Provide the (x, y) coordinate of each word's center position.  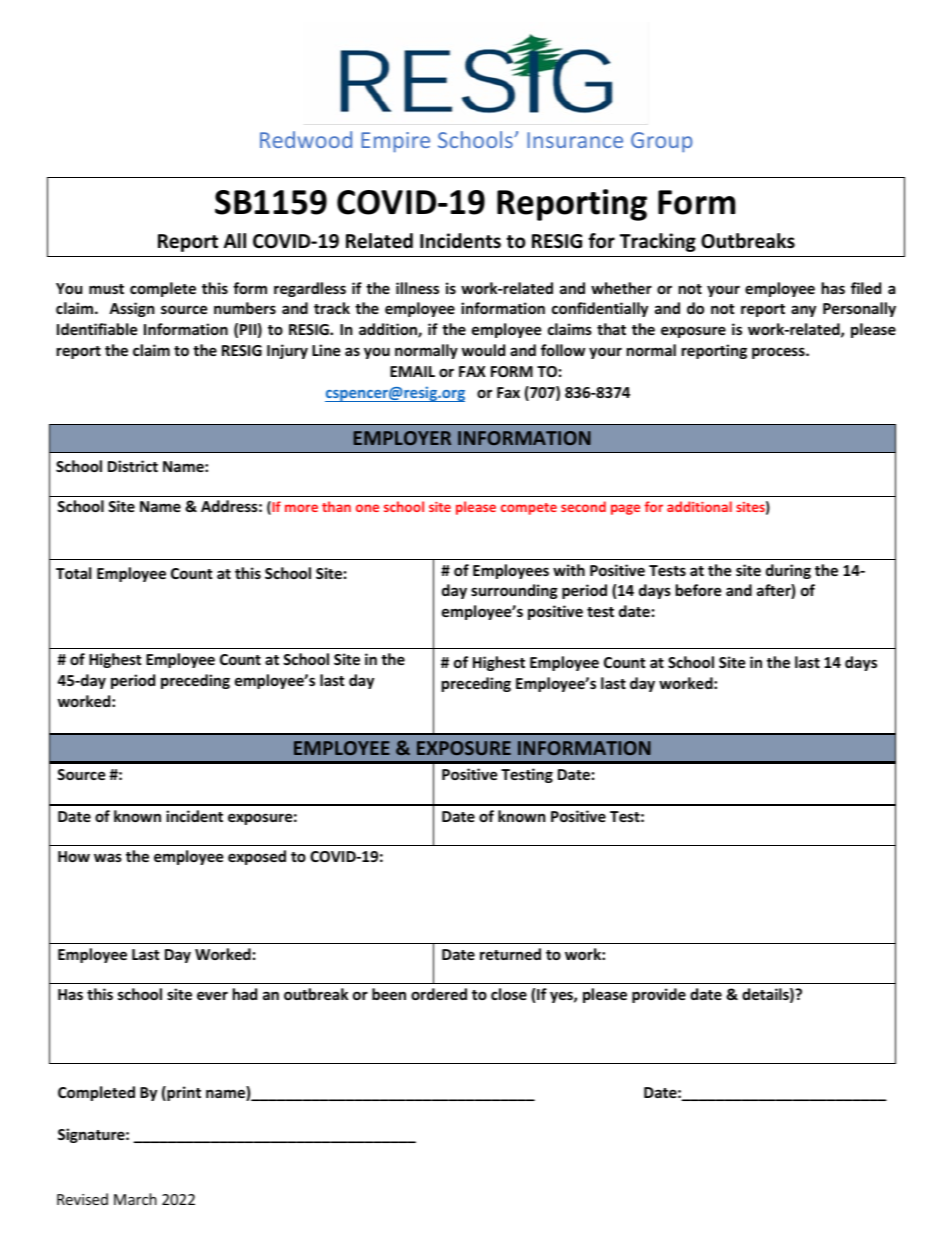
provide (659, 995)
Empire (395, 142)
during (788, 571)
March (135, 1199)
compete (529, 509)
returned (510, 954)
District (133, 466)
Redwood (306, 139)
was (108, 857)
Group (661, 142)
